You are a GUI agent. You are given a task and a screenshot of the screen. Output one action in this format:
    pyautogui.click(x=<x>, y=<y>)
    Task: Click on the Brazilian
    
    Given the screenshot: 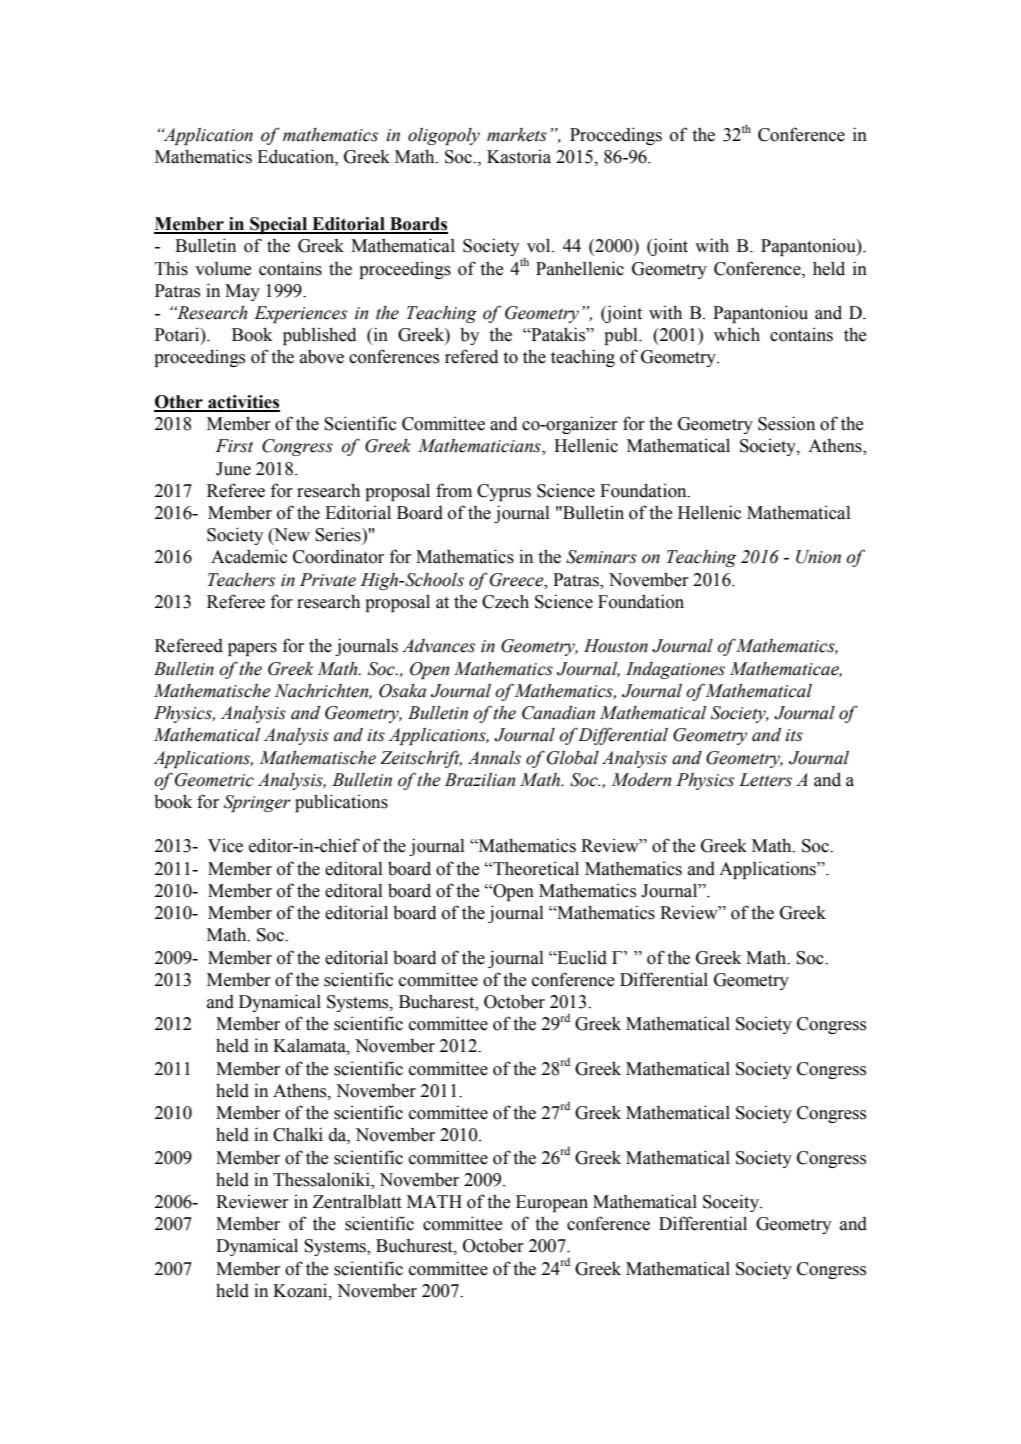 What is the action you would take?
    pyautogui.click(x=480, y=780)
